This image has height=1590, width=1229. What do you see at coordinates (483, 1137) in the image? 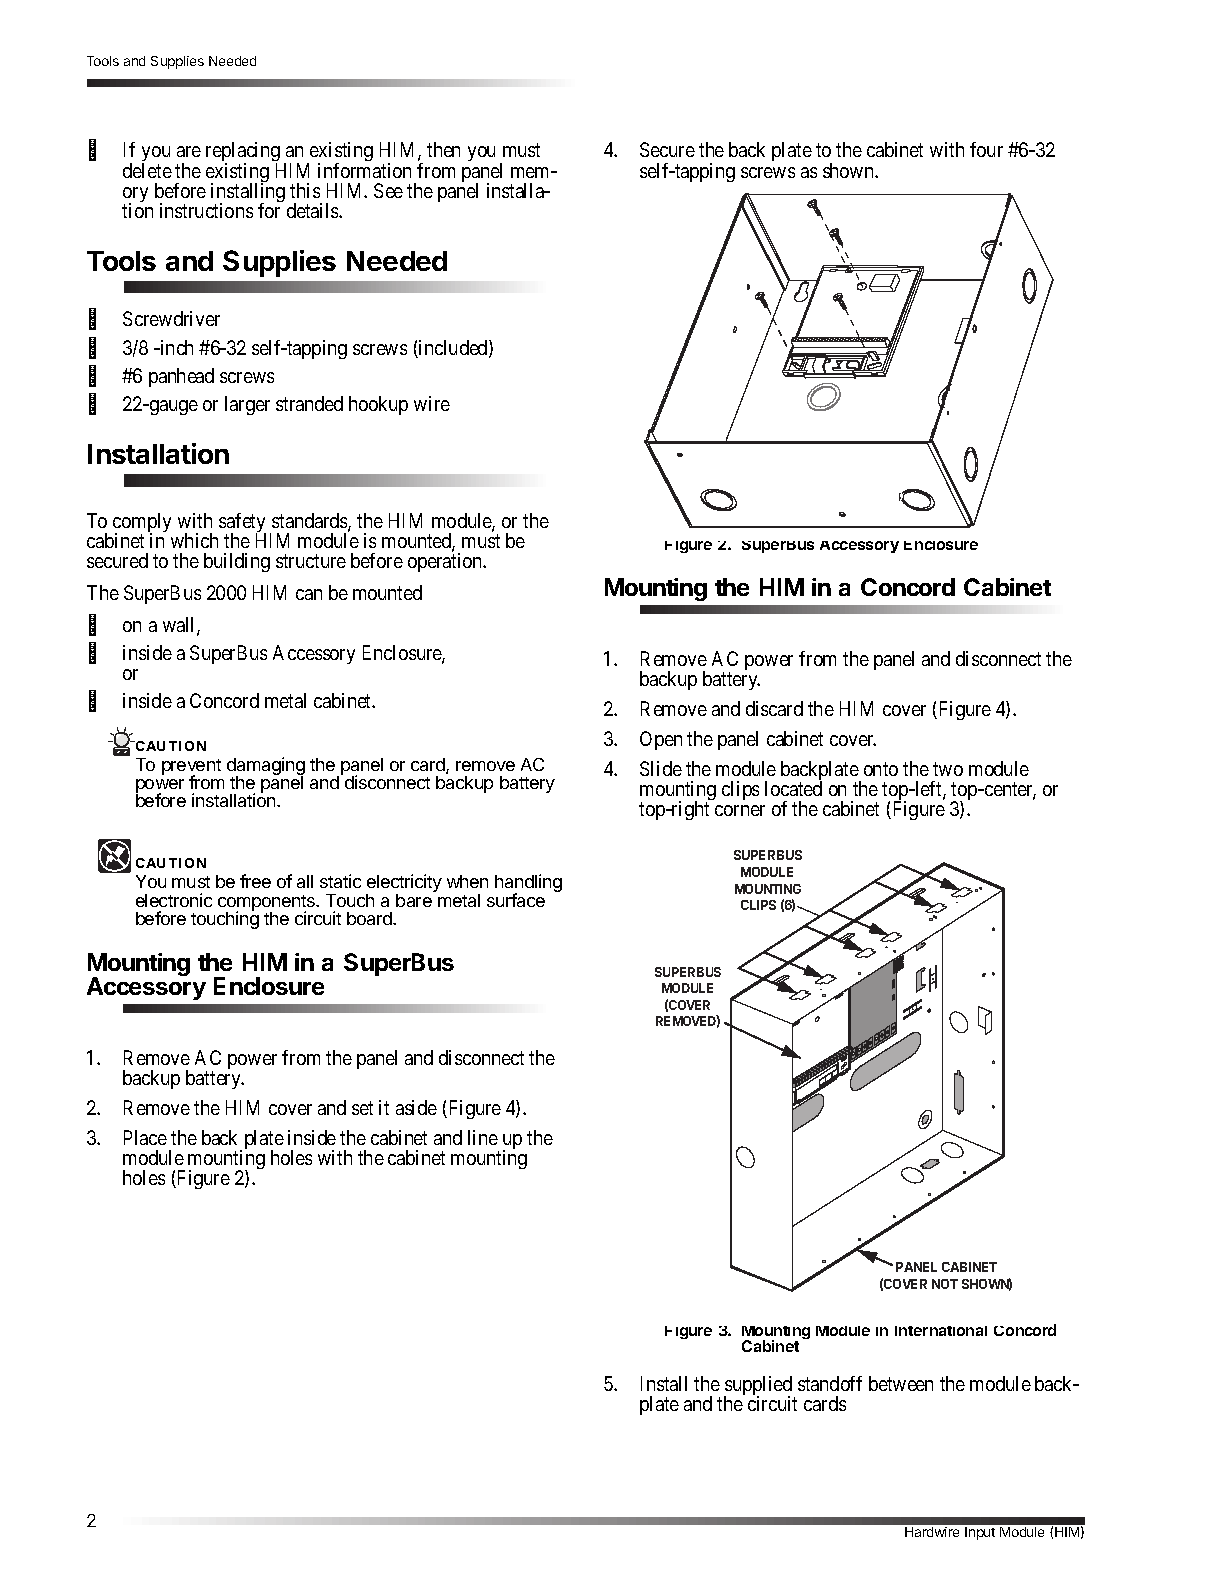
I see `line` at bounding box center [483, 1137].
